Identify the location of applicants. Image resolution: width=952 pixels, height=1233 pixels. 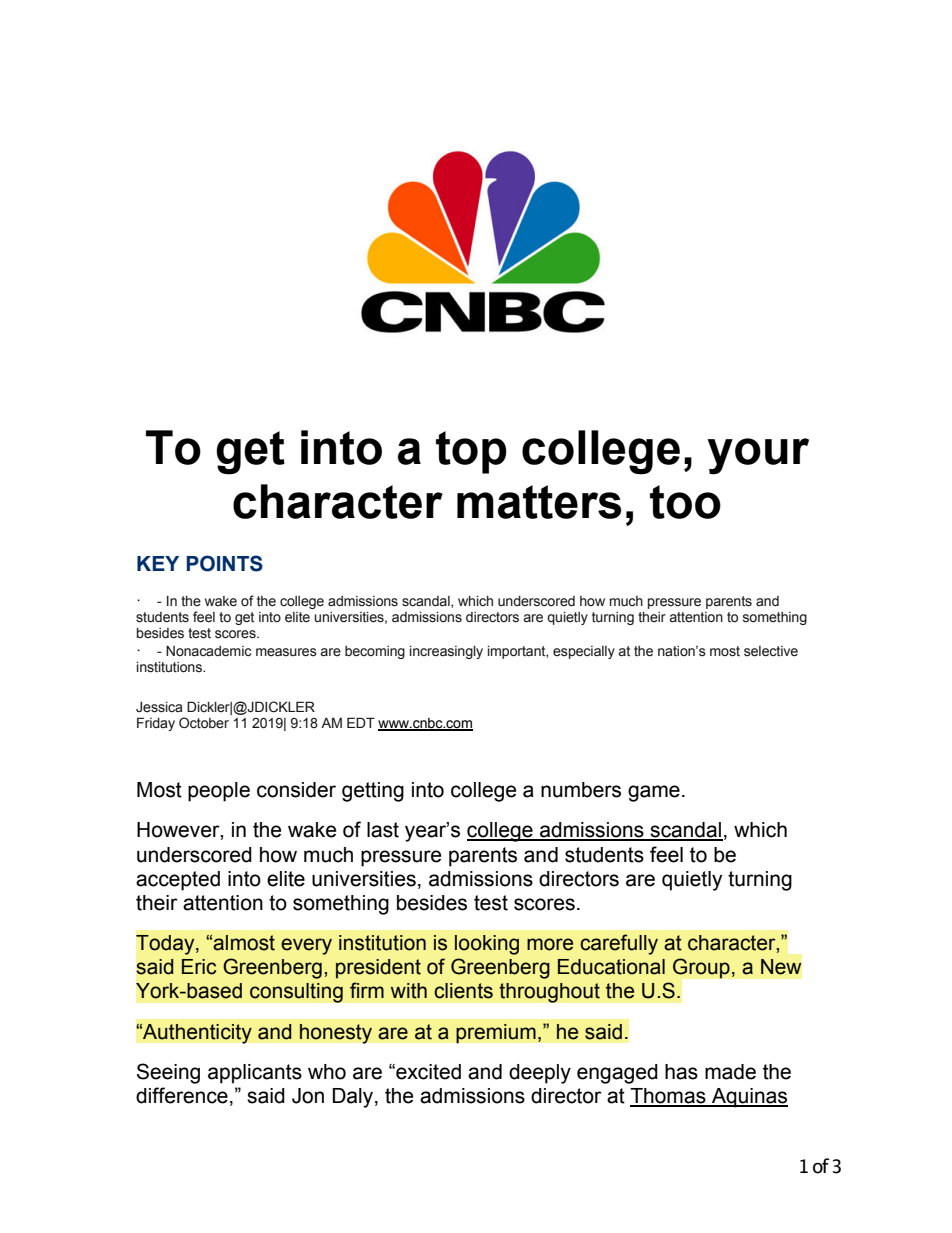
(255, 1074).
